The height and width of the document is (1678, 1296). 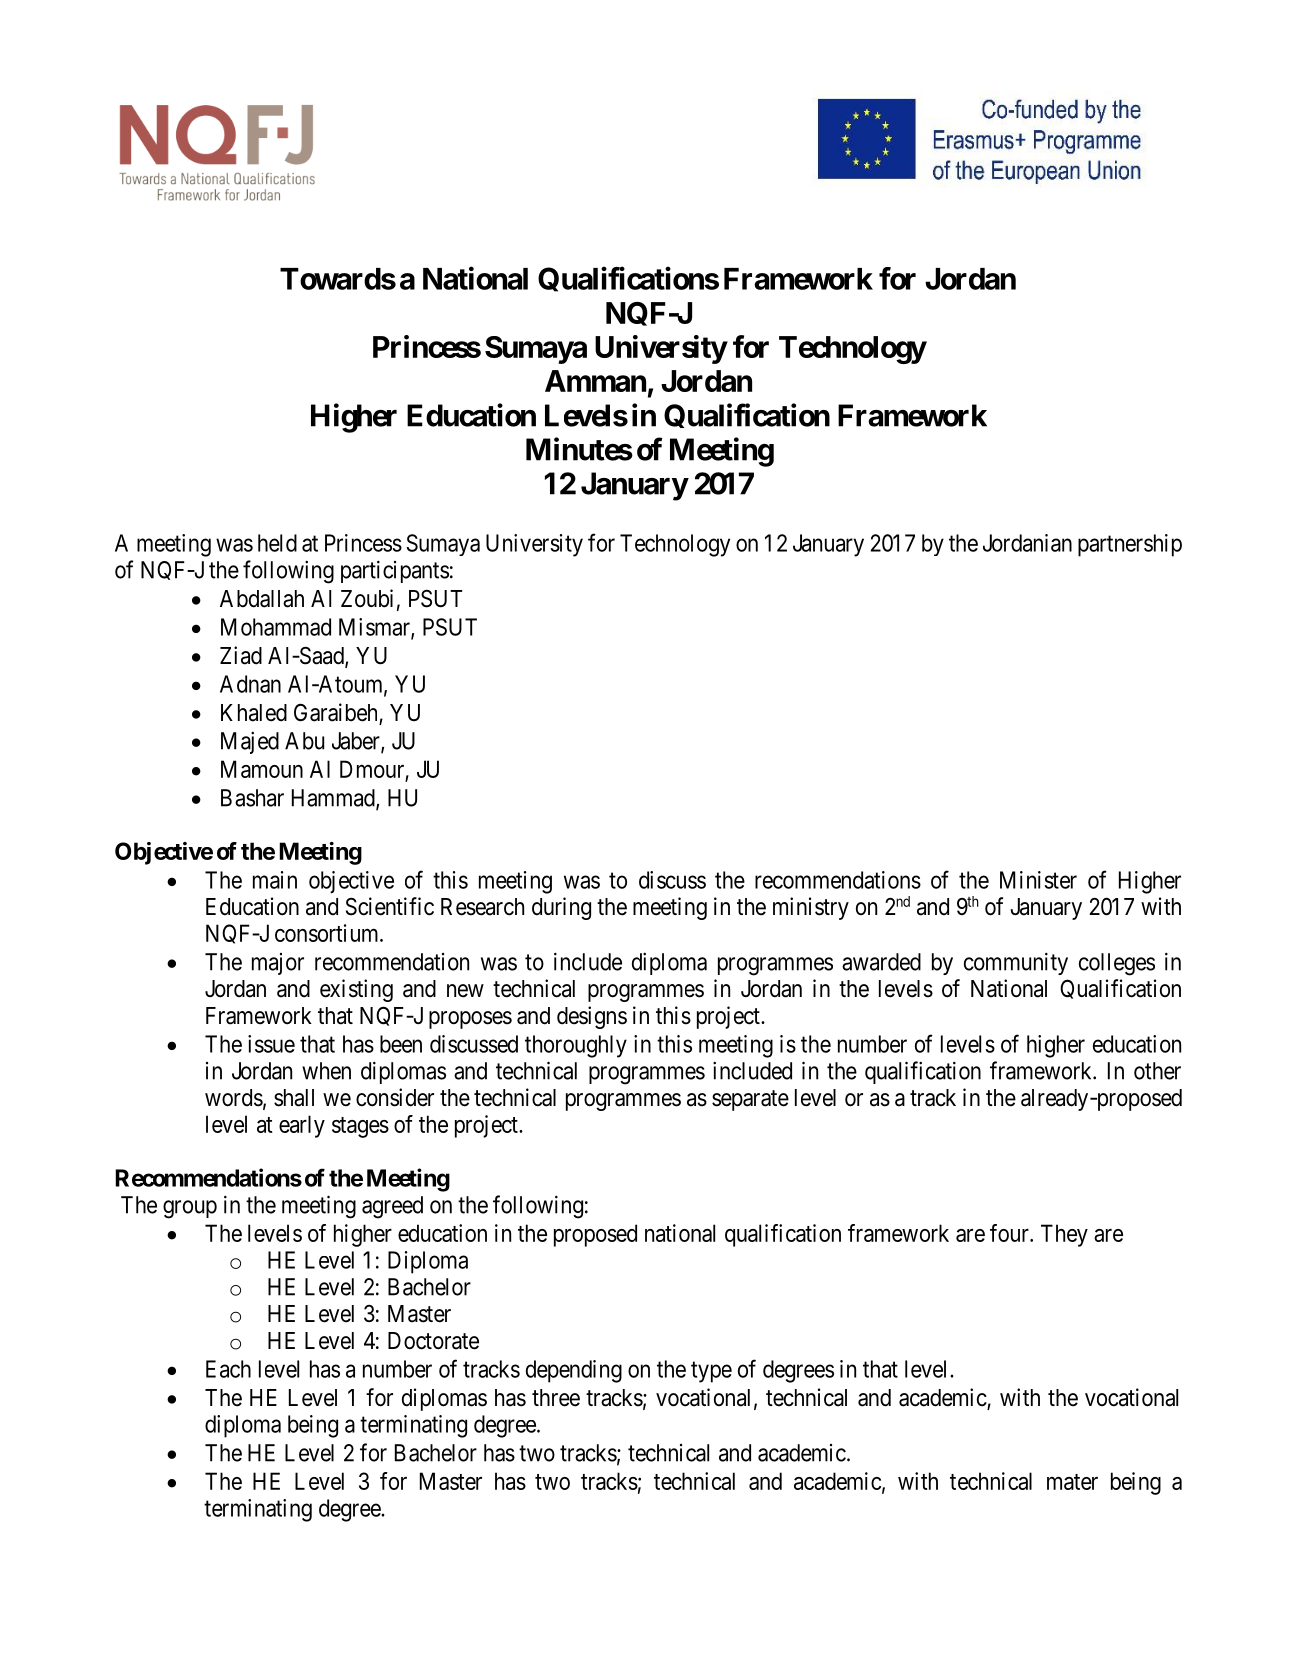 I want to click on community, so click(x=1016, y=963).
